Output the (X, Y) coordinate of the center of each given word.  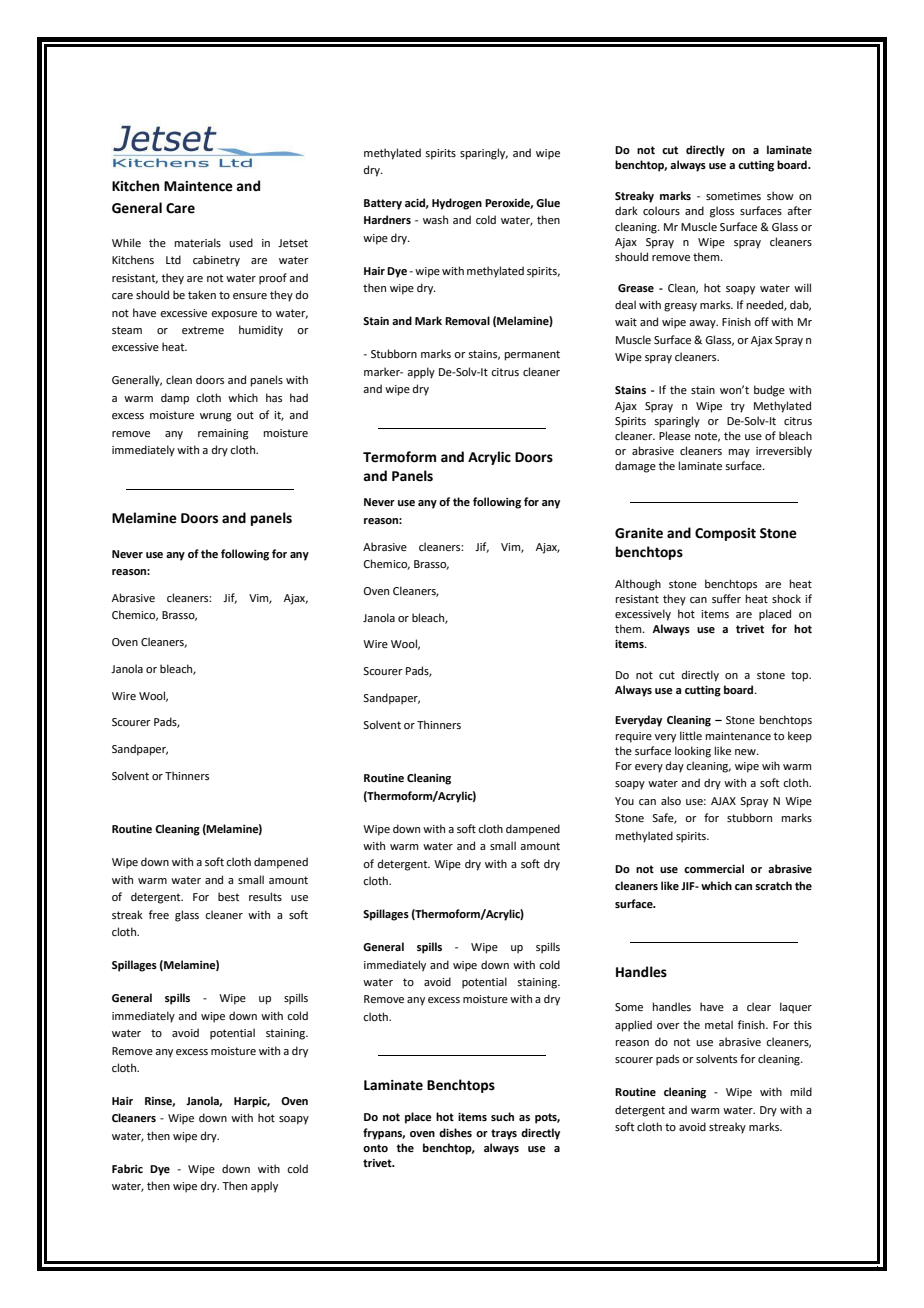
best (228, 896)
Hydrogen (457, 204)
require (634, 737)
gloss (722, 212)
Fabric (127, 1168)
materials (198, 242)
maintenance (738, 736)
